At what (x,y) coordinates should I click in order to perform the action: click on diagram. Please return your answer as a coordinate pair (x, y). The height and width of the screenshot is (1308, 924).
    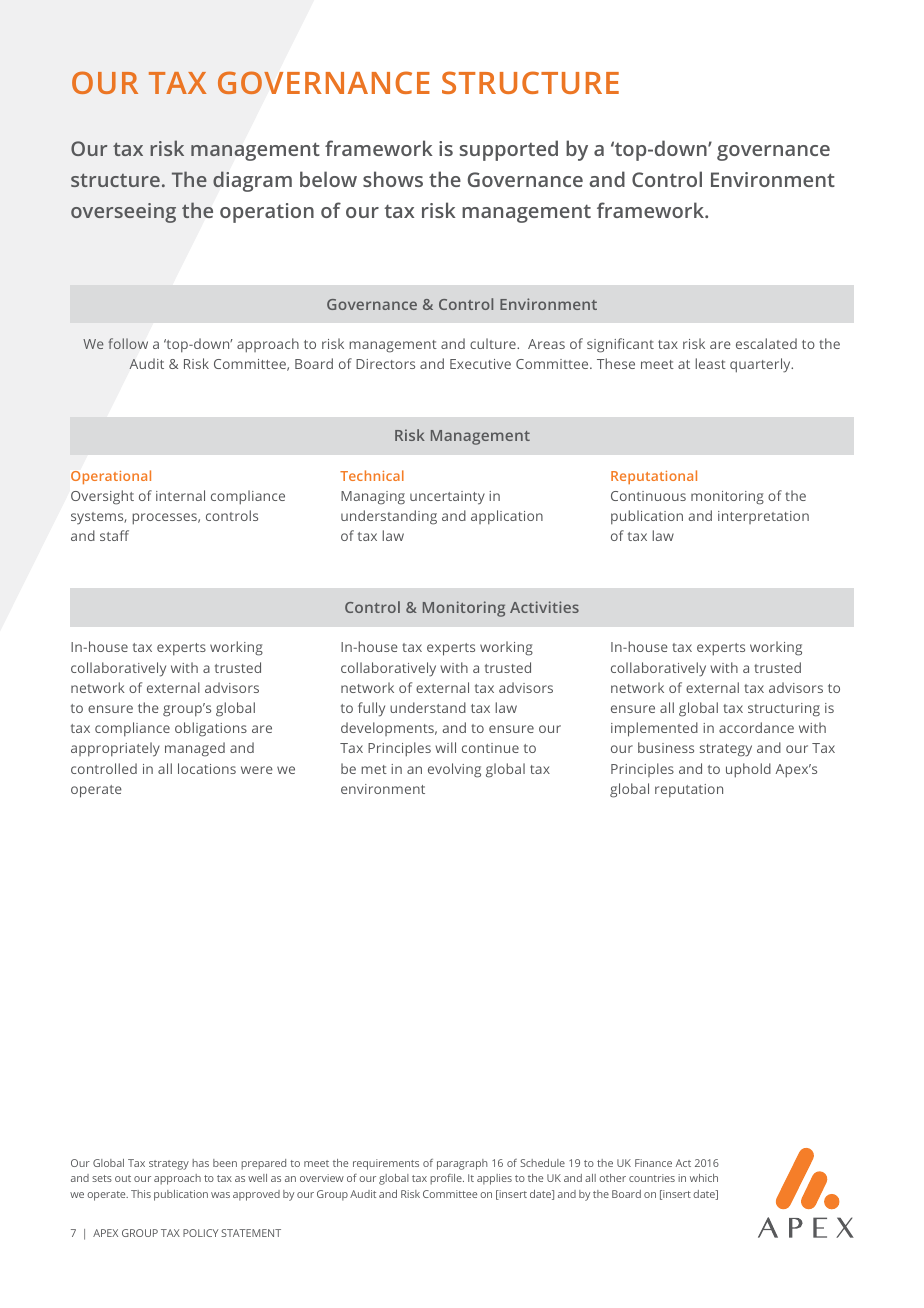
    Looking at the image, I should click on (252, 181).
